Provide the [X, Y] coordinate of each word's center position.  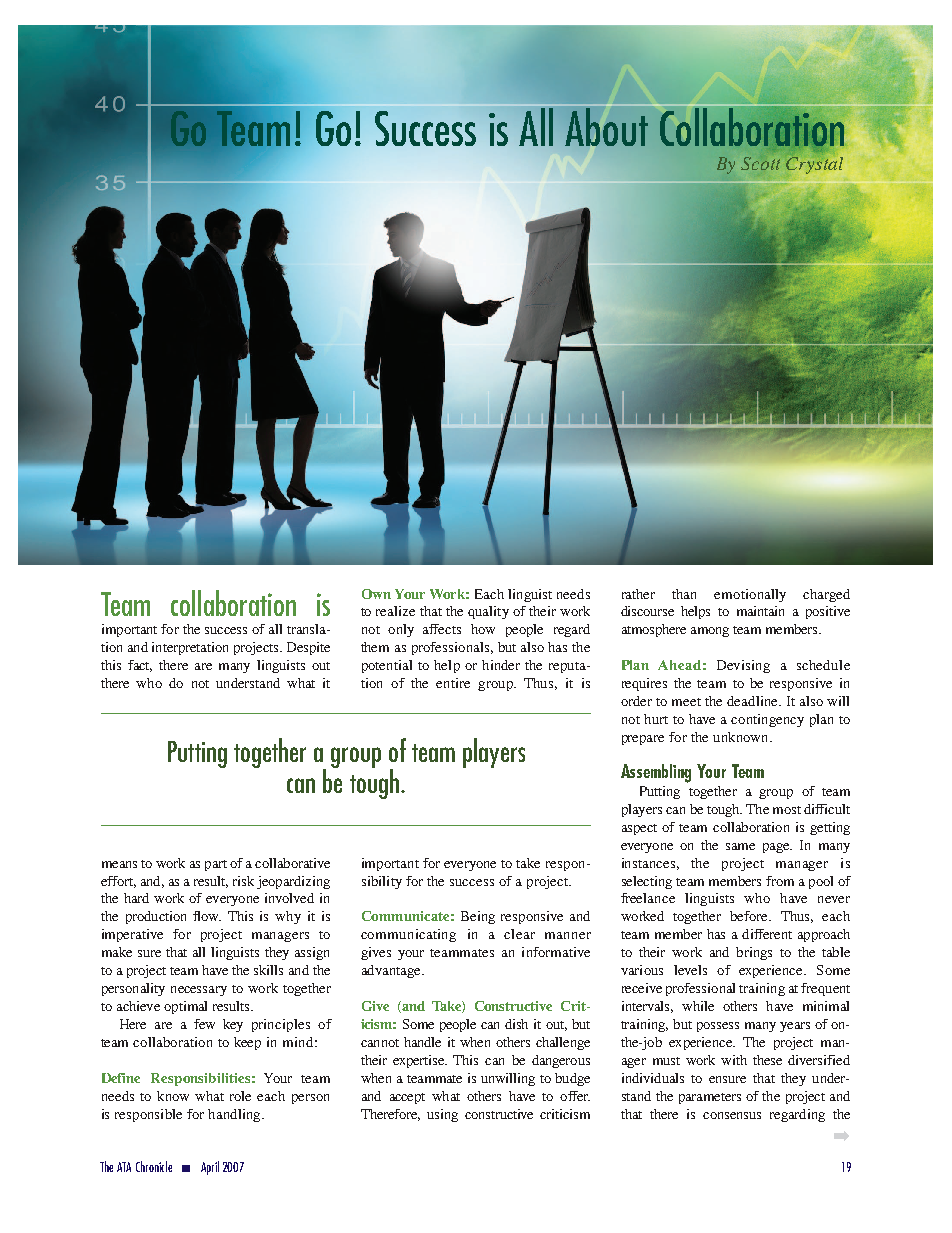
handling [235, 1115]
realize [395, 611]
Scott [760, 163]
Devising [743, 666]
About [606, 127]
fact [140, 666]
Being [478, 917]
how [483, 629]
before [750, 916]
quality [488, 612]
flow [207, 916]
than [684, 594]
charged [826, 595]
